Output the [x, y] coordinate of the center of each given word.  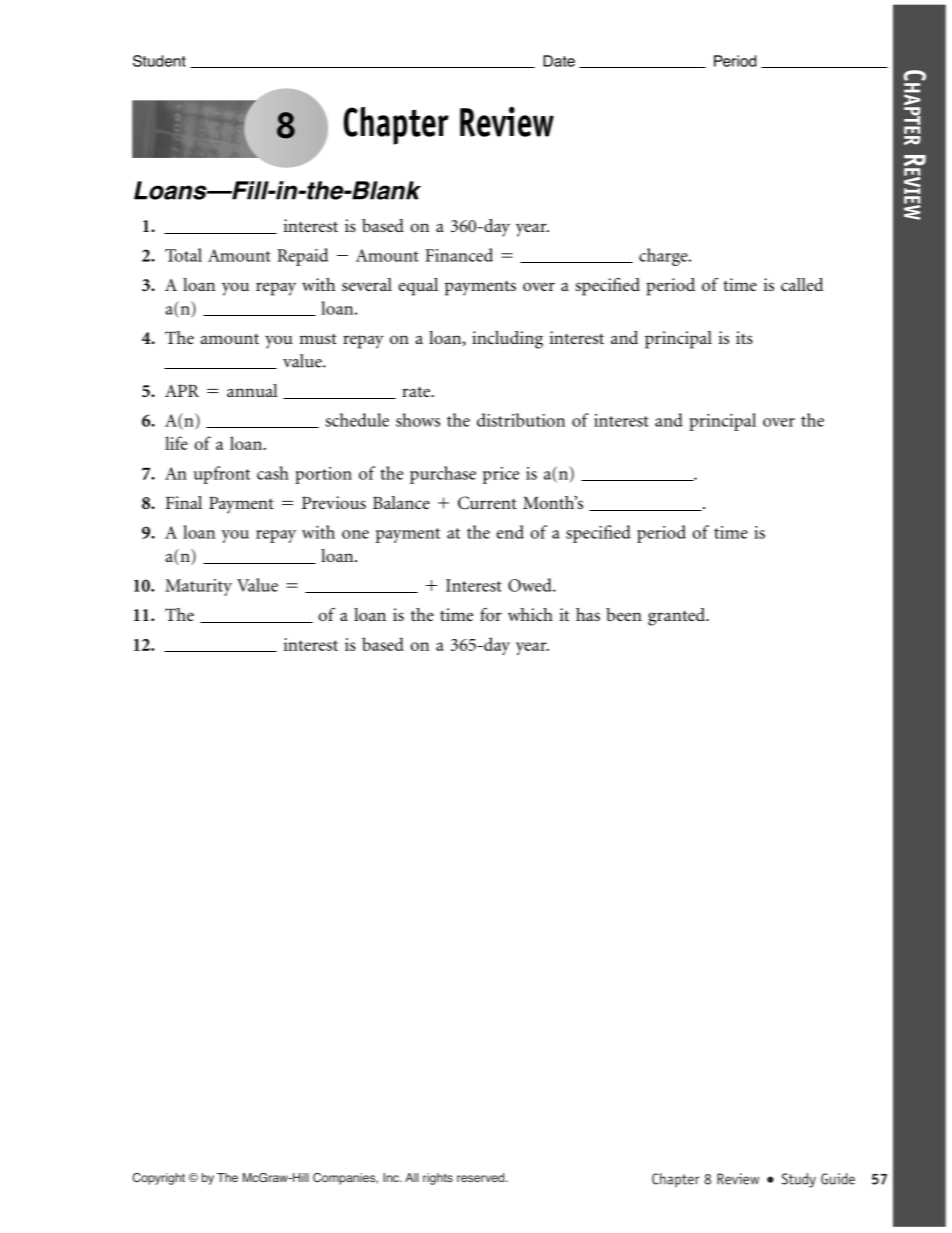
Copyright [159, 1179]
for [491, 614]
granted [678, 617]
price [501, 475]
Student [159, 61]
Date [559, 61]
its [744, 337]
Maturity [198, 587]
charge [664, 257]
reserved [482, 1177]
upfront [222, 475]
